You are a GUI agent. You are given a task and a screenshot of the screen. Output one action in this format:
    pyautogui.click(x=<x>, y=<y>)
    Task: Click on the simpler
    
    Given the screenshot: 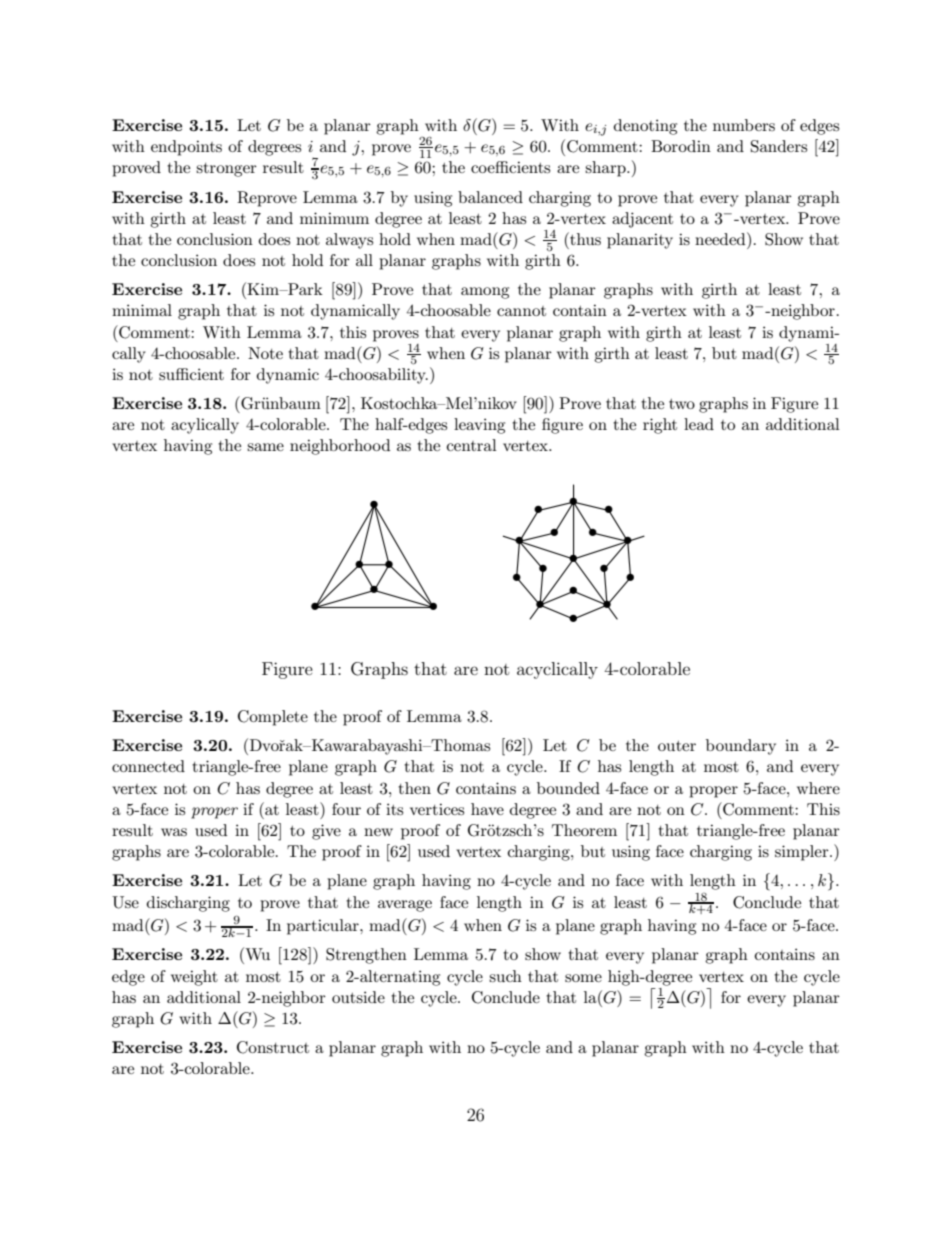 What is the action you would take?
    pyautogui.click(x=803, y=853)
